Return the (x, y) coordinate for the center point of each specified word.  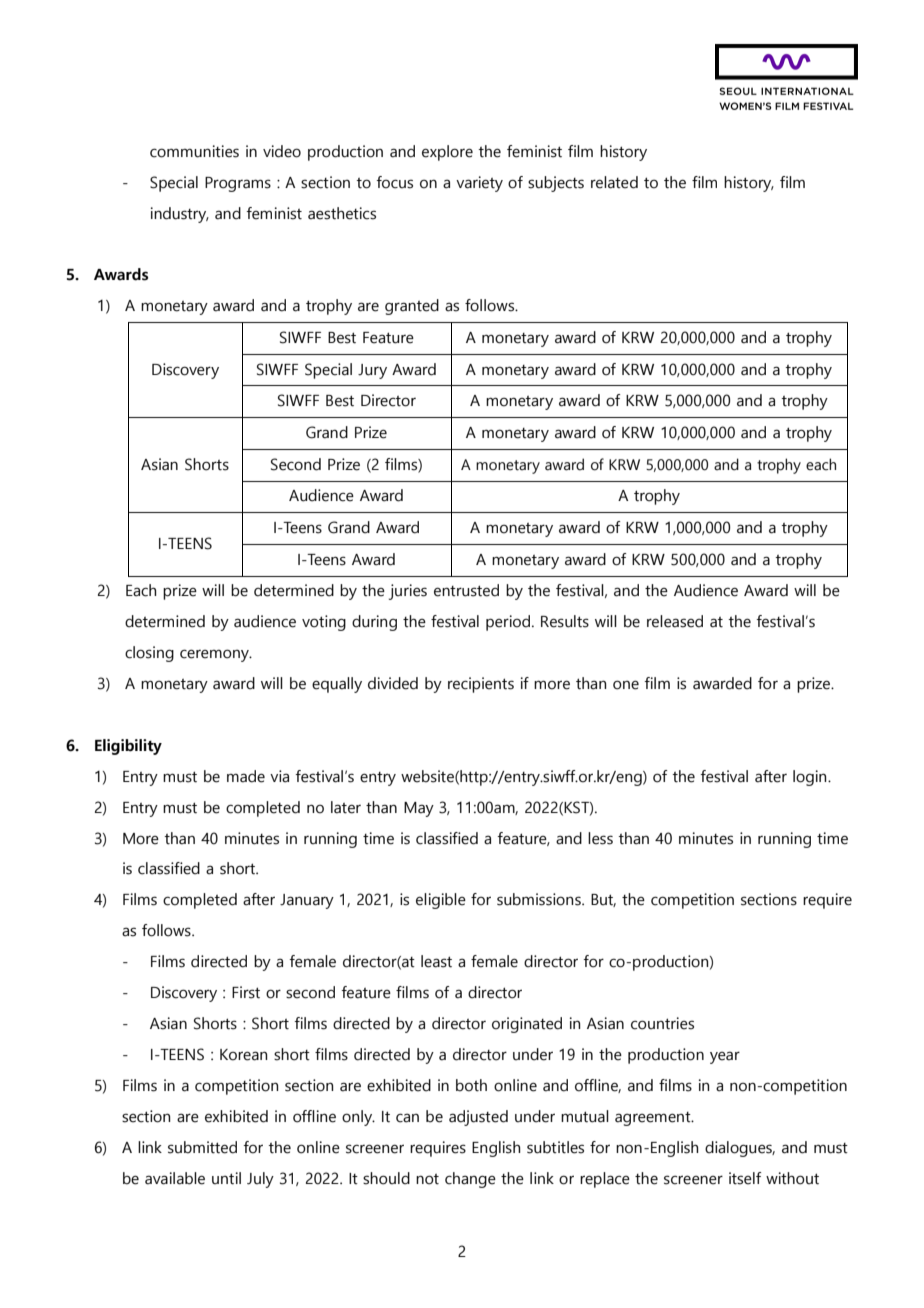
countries (662, 1023)
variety (479, 184)
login (811, 778)
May (419, 809)
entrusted (466, 590)
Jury (372, 371)
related (614, 182)
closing (149, 654)
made (246, 776)
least (436, 961)
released (675, 621)
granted (412, 307)
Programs (238, 184)
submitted (202, 1147)
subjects (556, 184)
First (246, 992)
